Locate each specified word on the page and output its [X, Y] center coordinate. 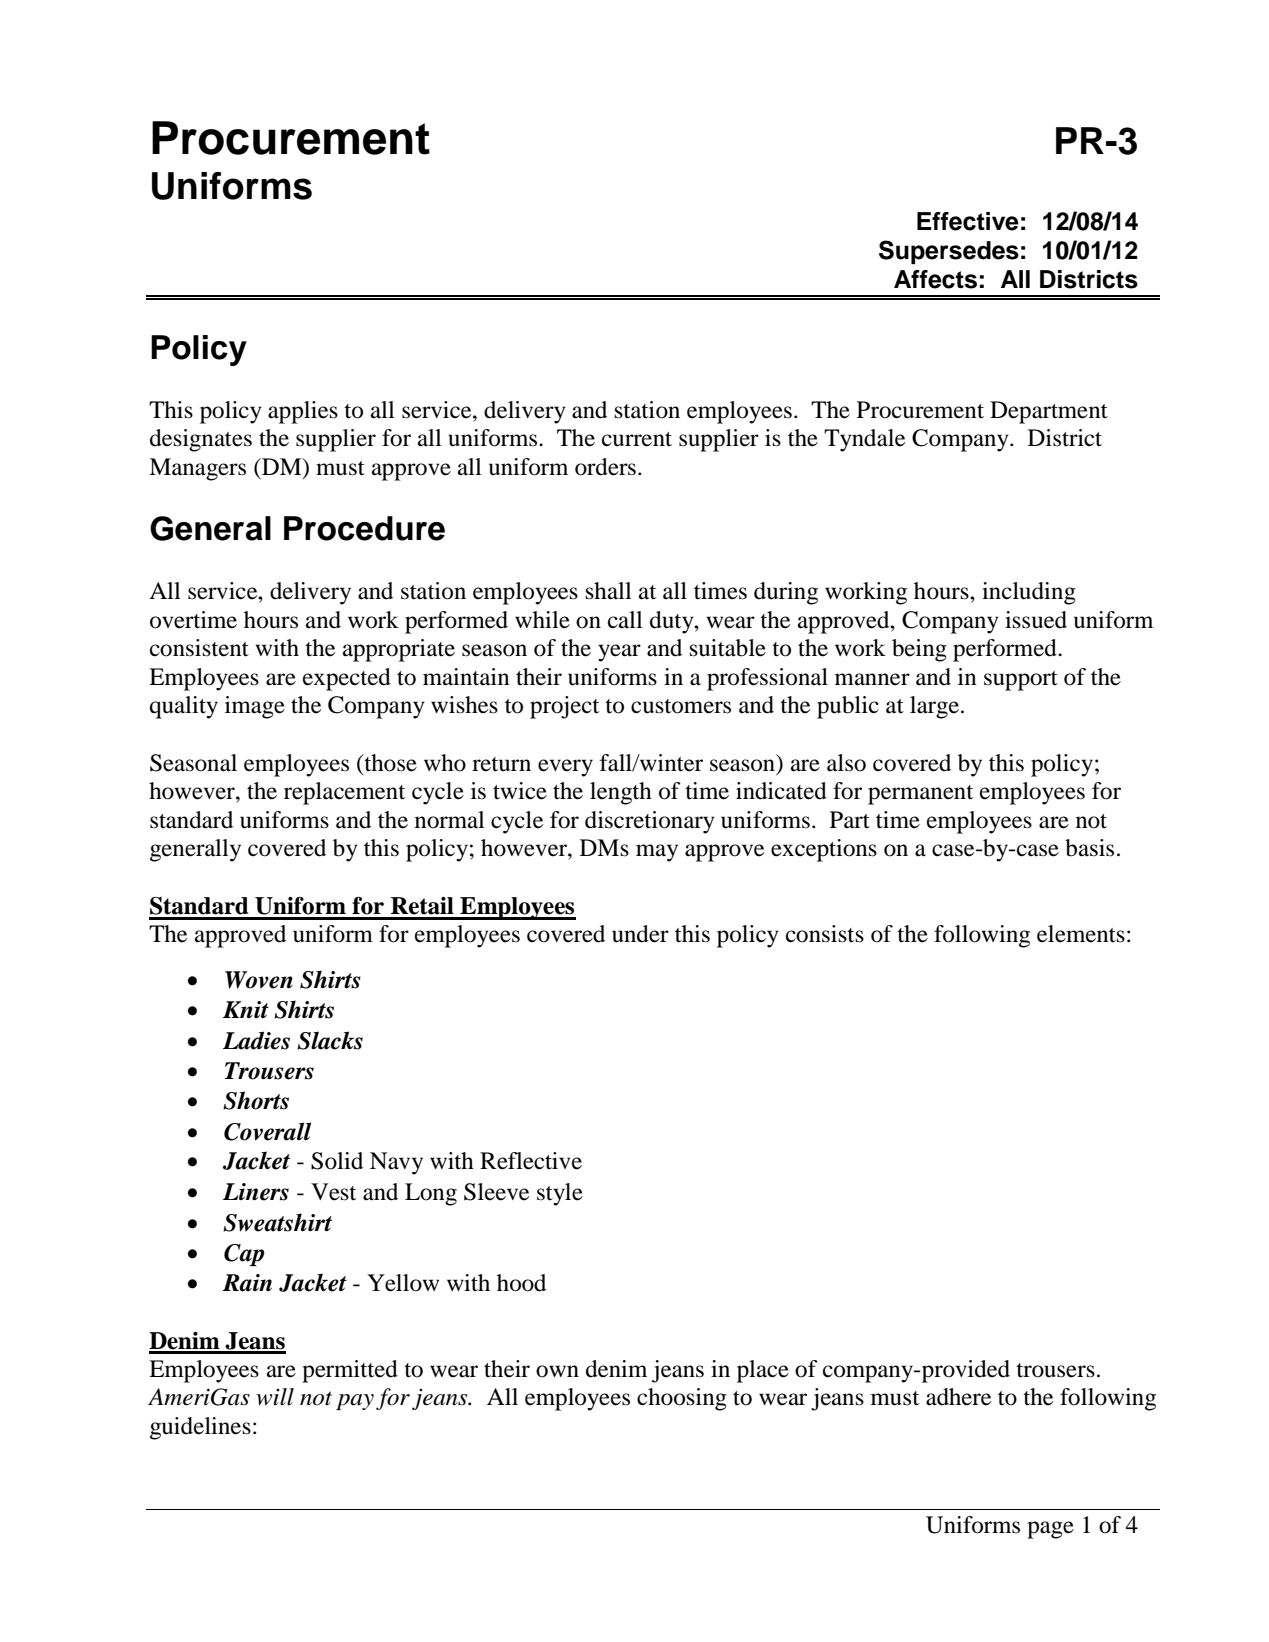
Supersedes [949, 252]
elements [1081, 934]
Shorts [256, 1100]
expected [347, 679]
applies [303, 412]
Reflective [531, 1161]
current [637, 439]
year [619, 653]
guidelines [200, 1428]
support [1021, 681]
